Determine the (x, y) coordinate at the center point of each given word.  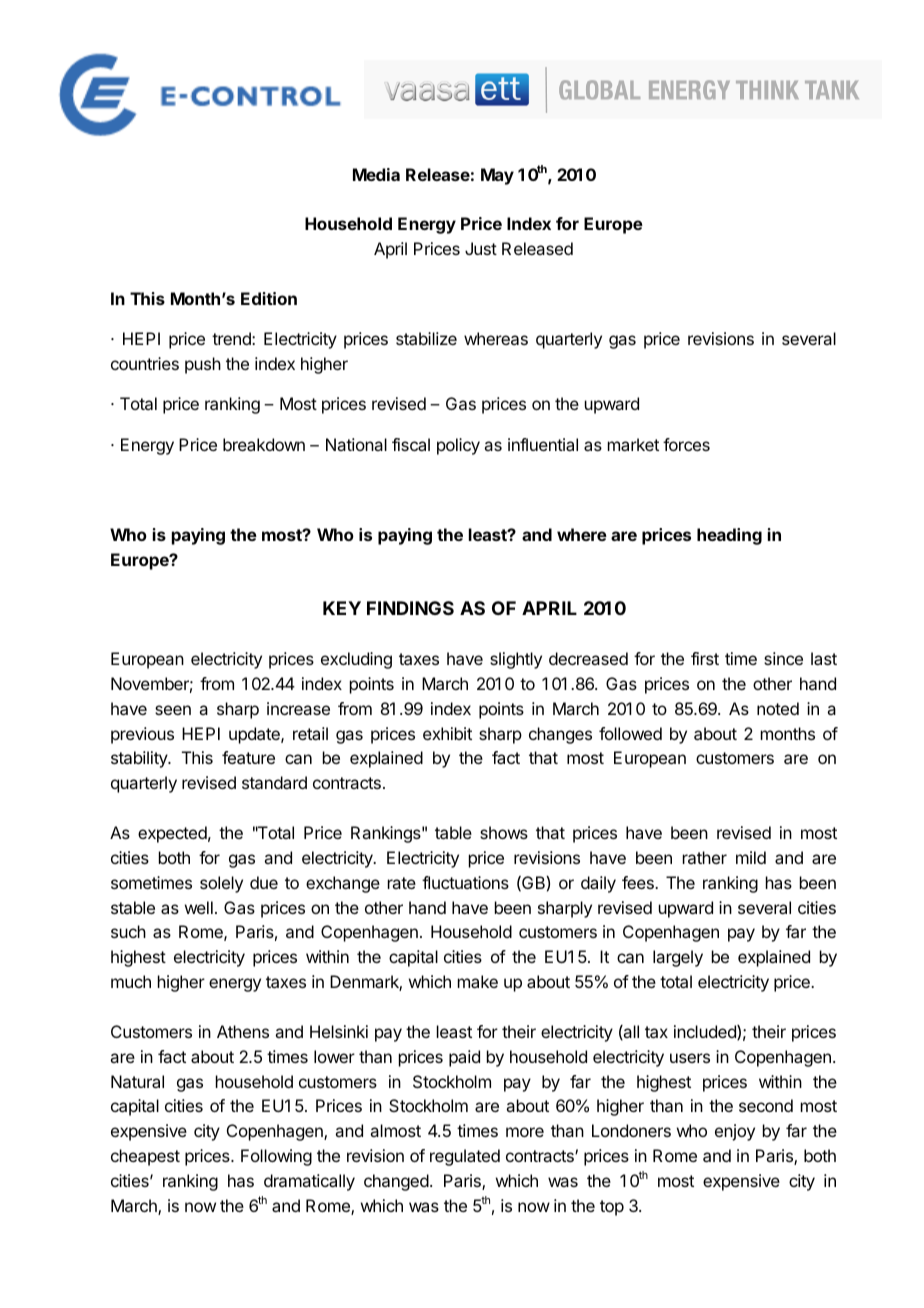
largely (678, 958)
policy (458, 446)
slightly (516, 660)
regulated (465, 1157)
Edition (269, 298)
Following (276, 1157)
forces (686, 444)
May (497, 176)
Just (481, 248)
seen (173, 710)
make (478, 981)
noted (778, 708)
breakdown (264, 444)
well (199, 907)
